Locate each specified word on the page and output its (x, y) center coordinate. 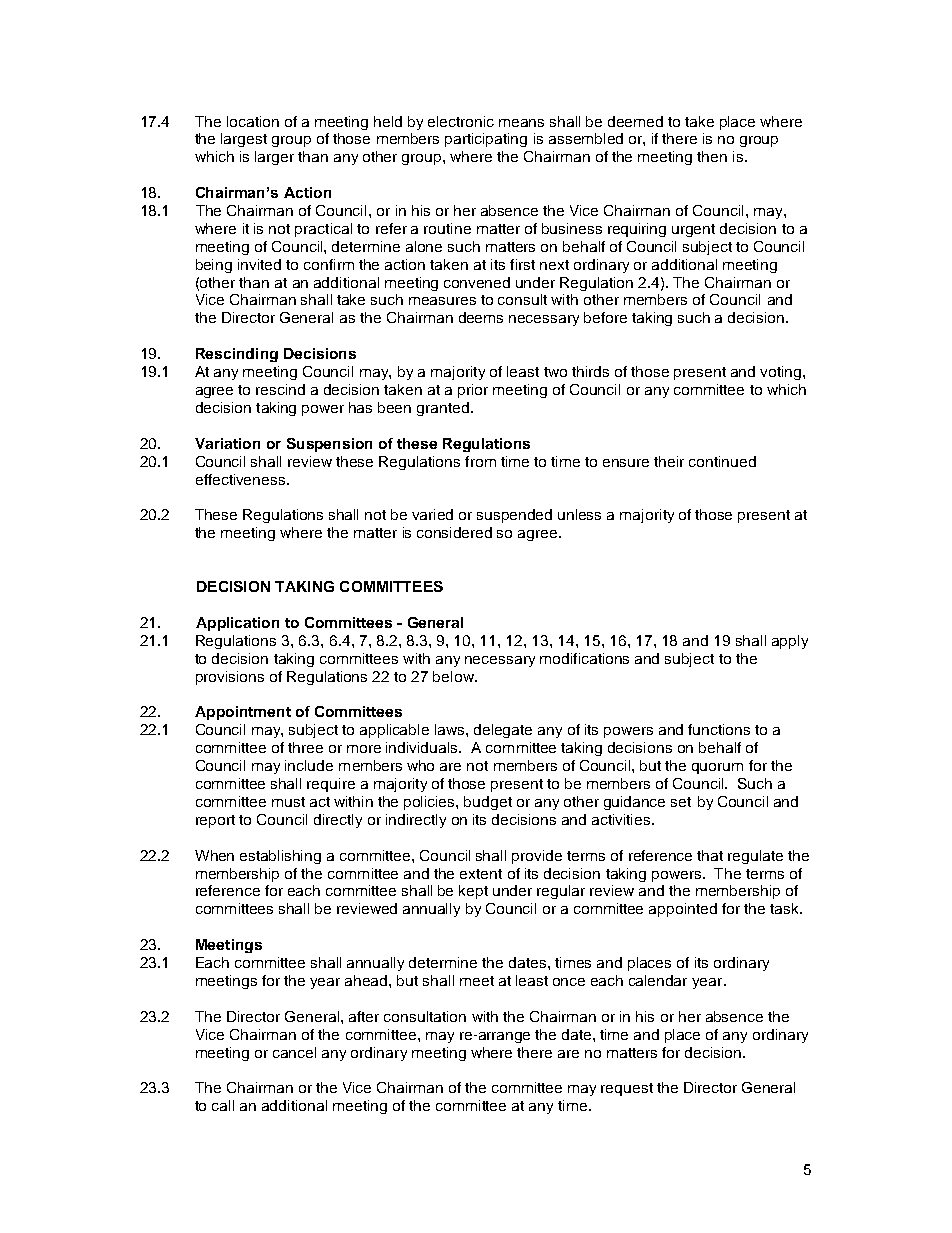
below (455, 676)
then (712, 156)
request (627, 1089)
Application (237, 624)
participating (486, 140)
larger (274, 158)
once (569, 982)
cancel (294, 1052)
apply (790, 642)
